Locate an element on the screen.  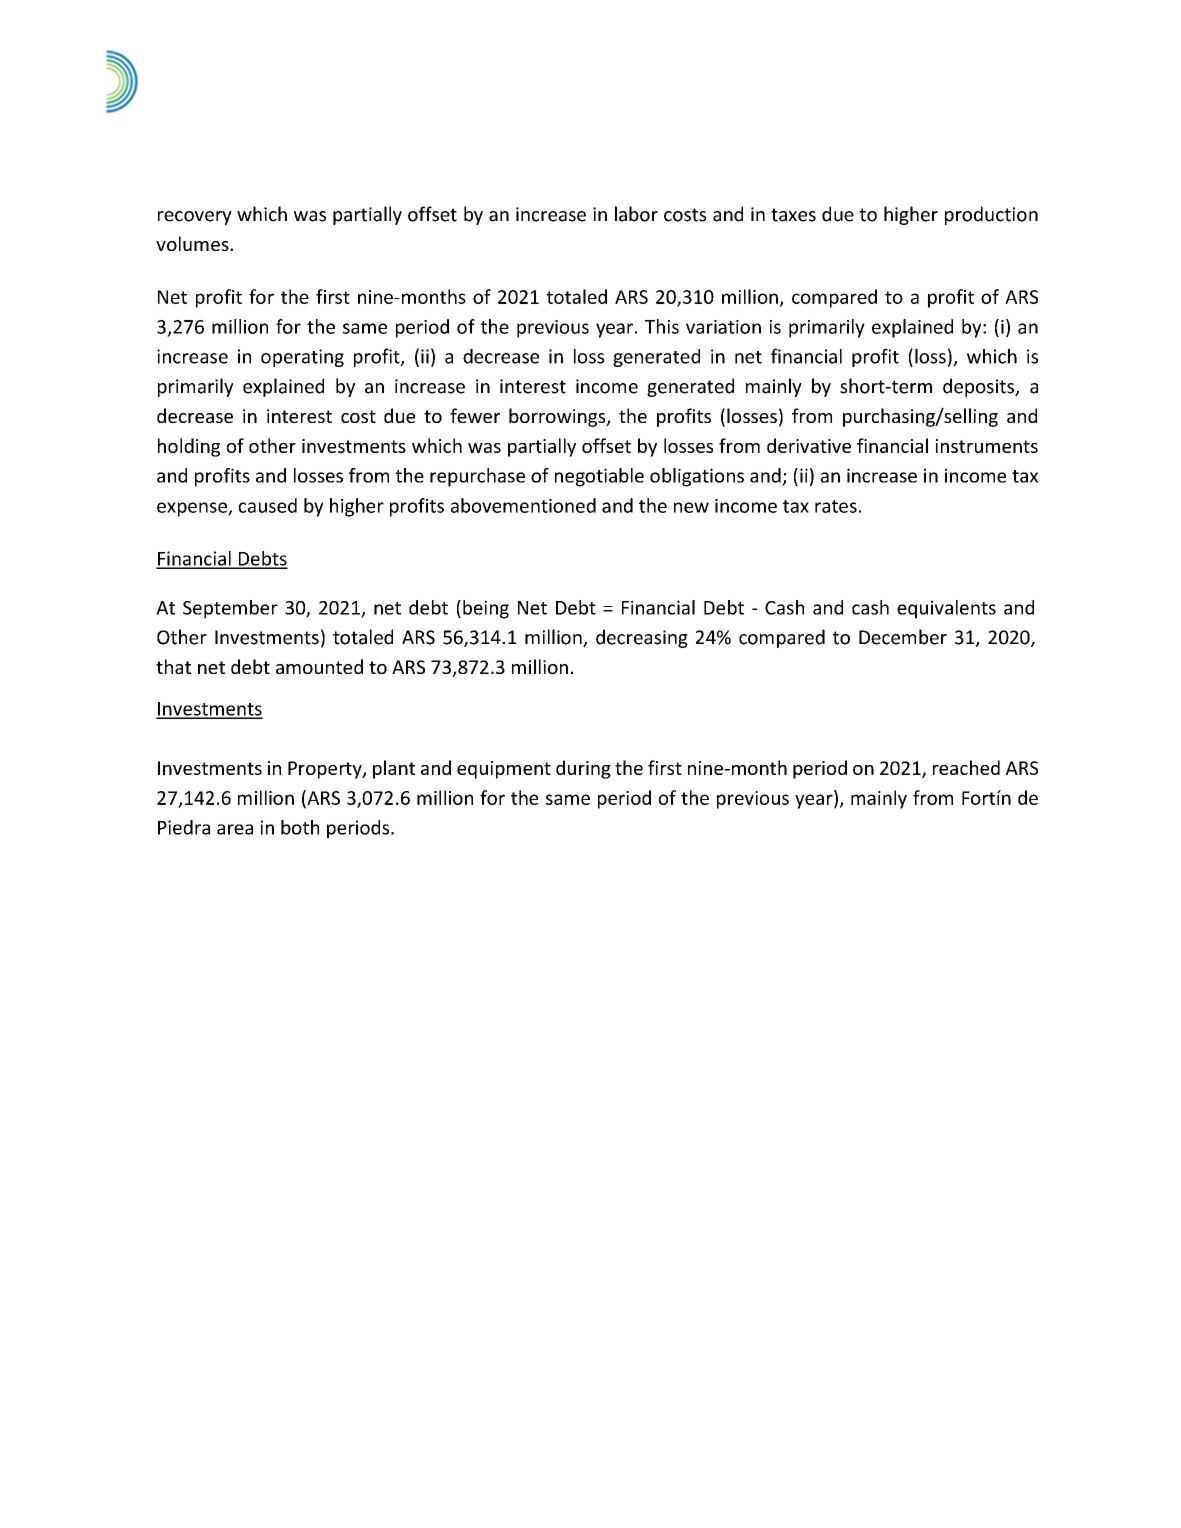
during is located at coordinates (583, 769).
